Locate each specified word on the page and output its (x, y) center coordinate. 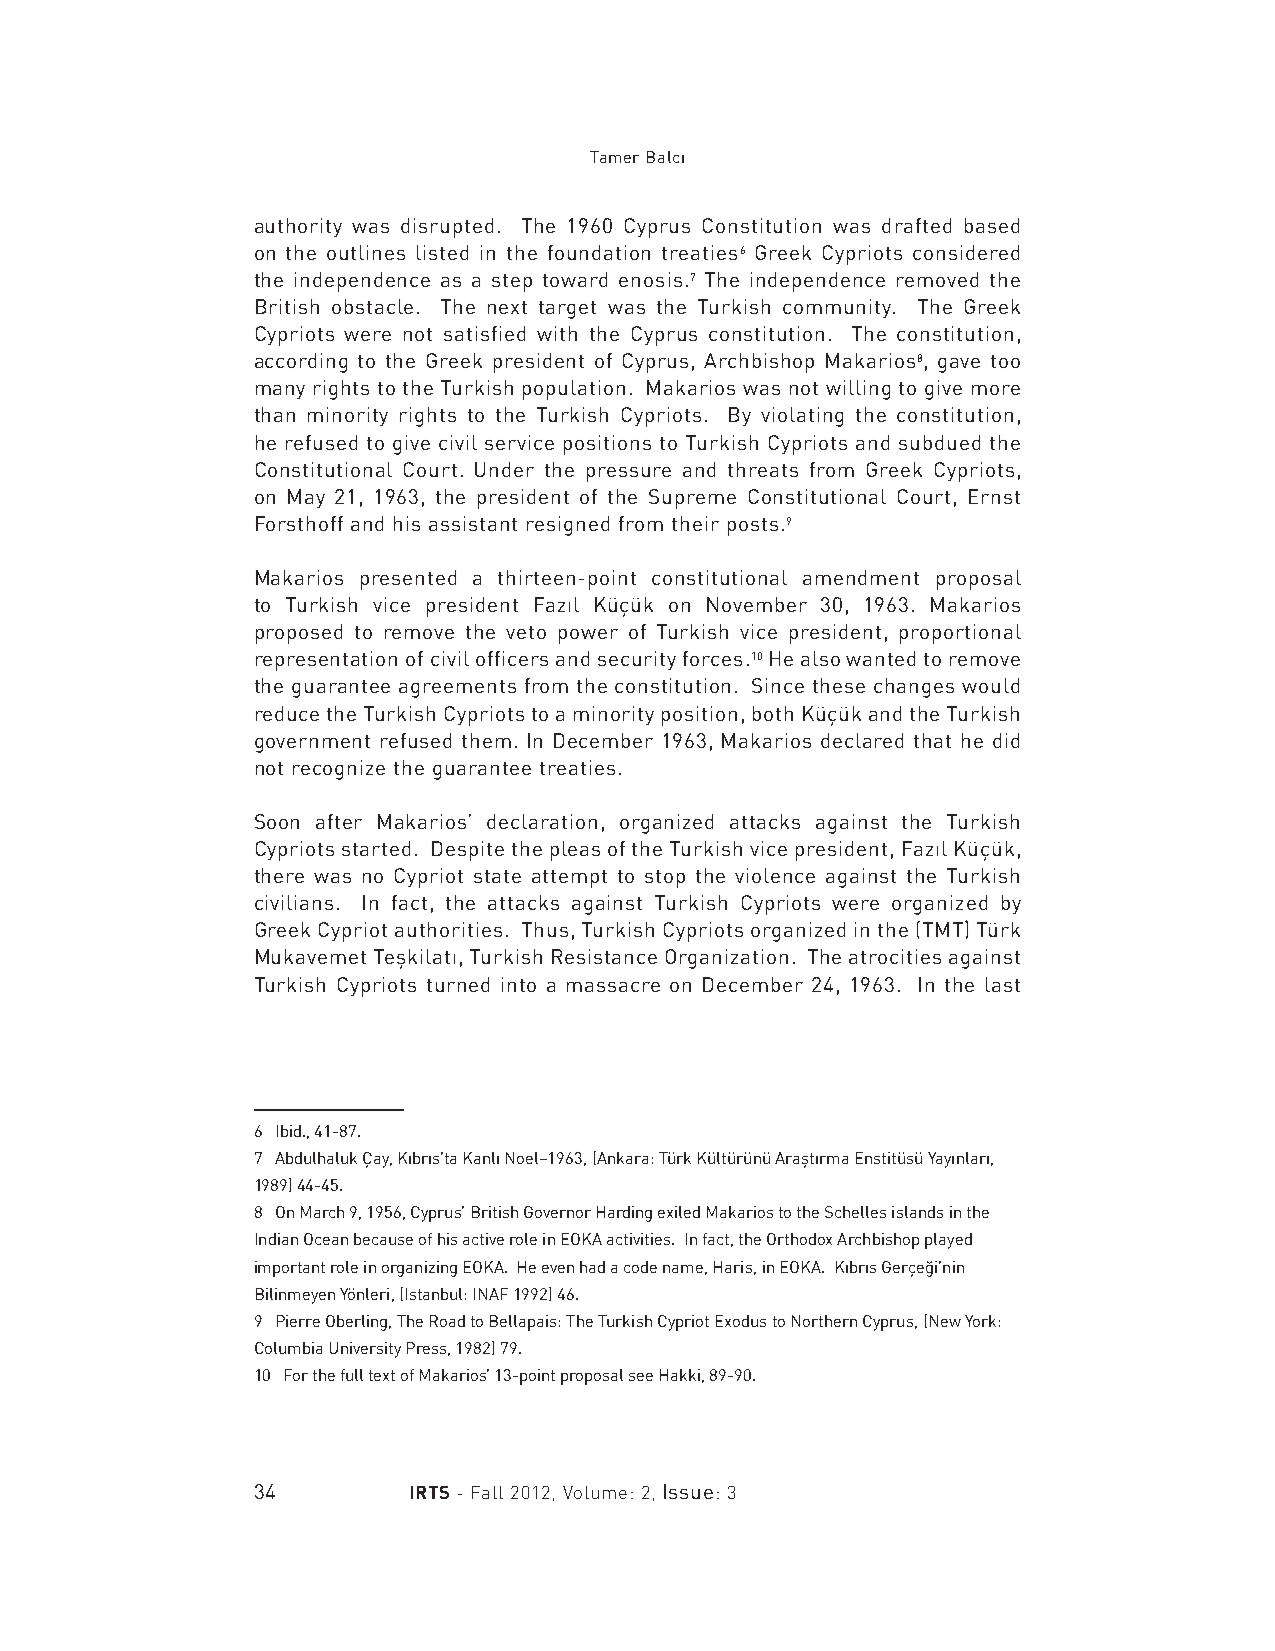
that (932, 740)
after (339, 821)
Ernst (994, 496)
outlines (366, 252)
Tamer (614, 157)
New (945, 1321)
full (352, 1375)
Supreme (692, 499)
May (306, 498)
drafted (916, 225)
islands (917, 1212)
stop (665, 879)
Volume (595, 1492)
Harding (624, 1214)
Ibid (289, 1131)
